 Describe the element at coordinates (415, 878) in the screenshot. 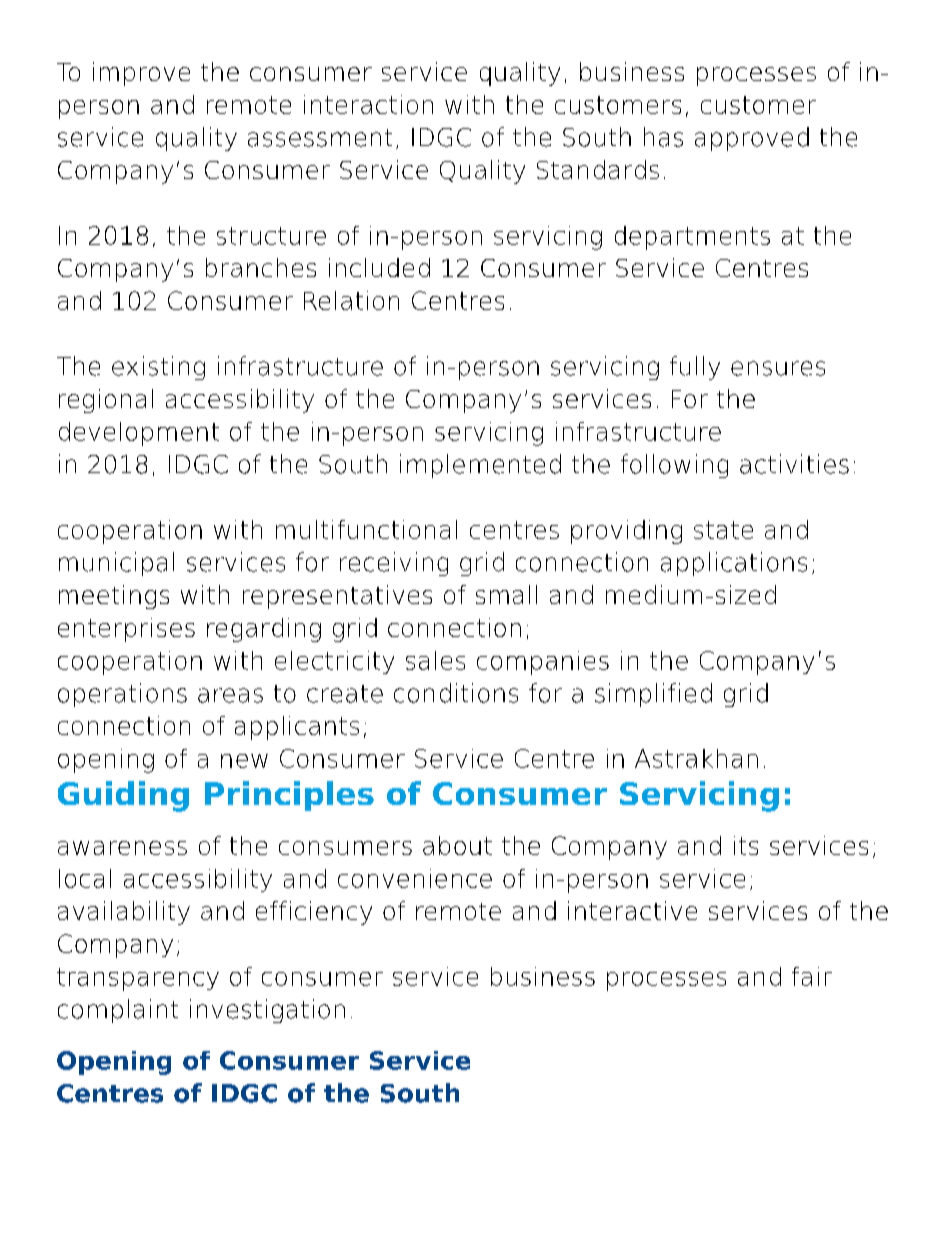

I see `convenience` at that location.
